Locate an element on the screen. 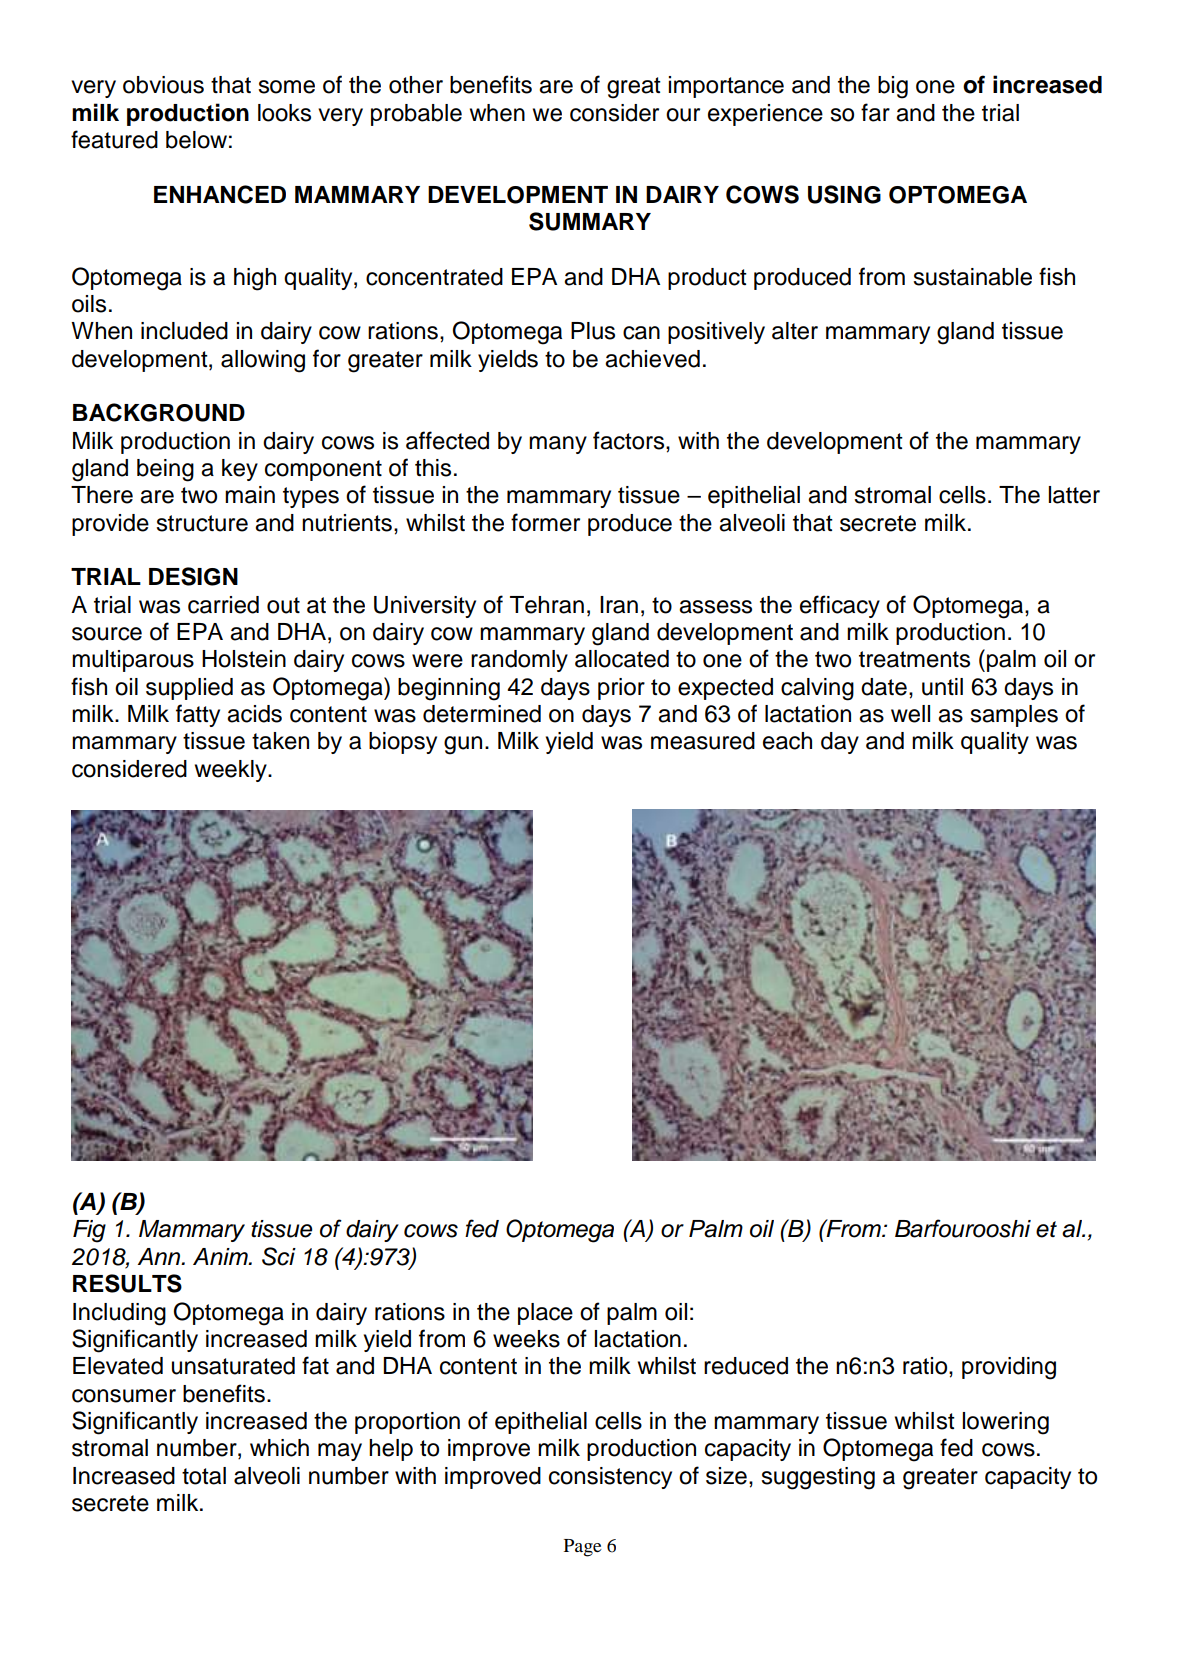  well is located at coordinates (910, 714).
